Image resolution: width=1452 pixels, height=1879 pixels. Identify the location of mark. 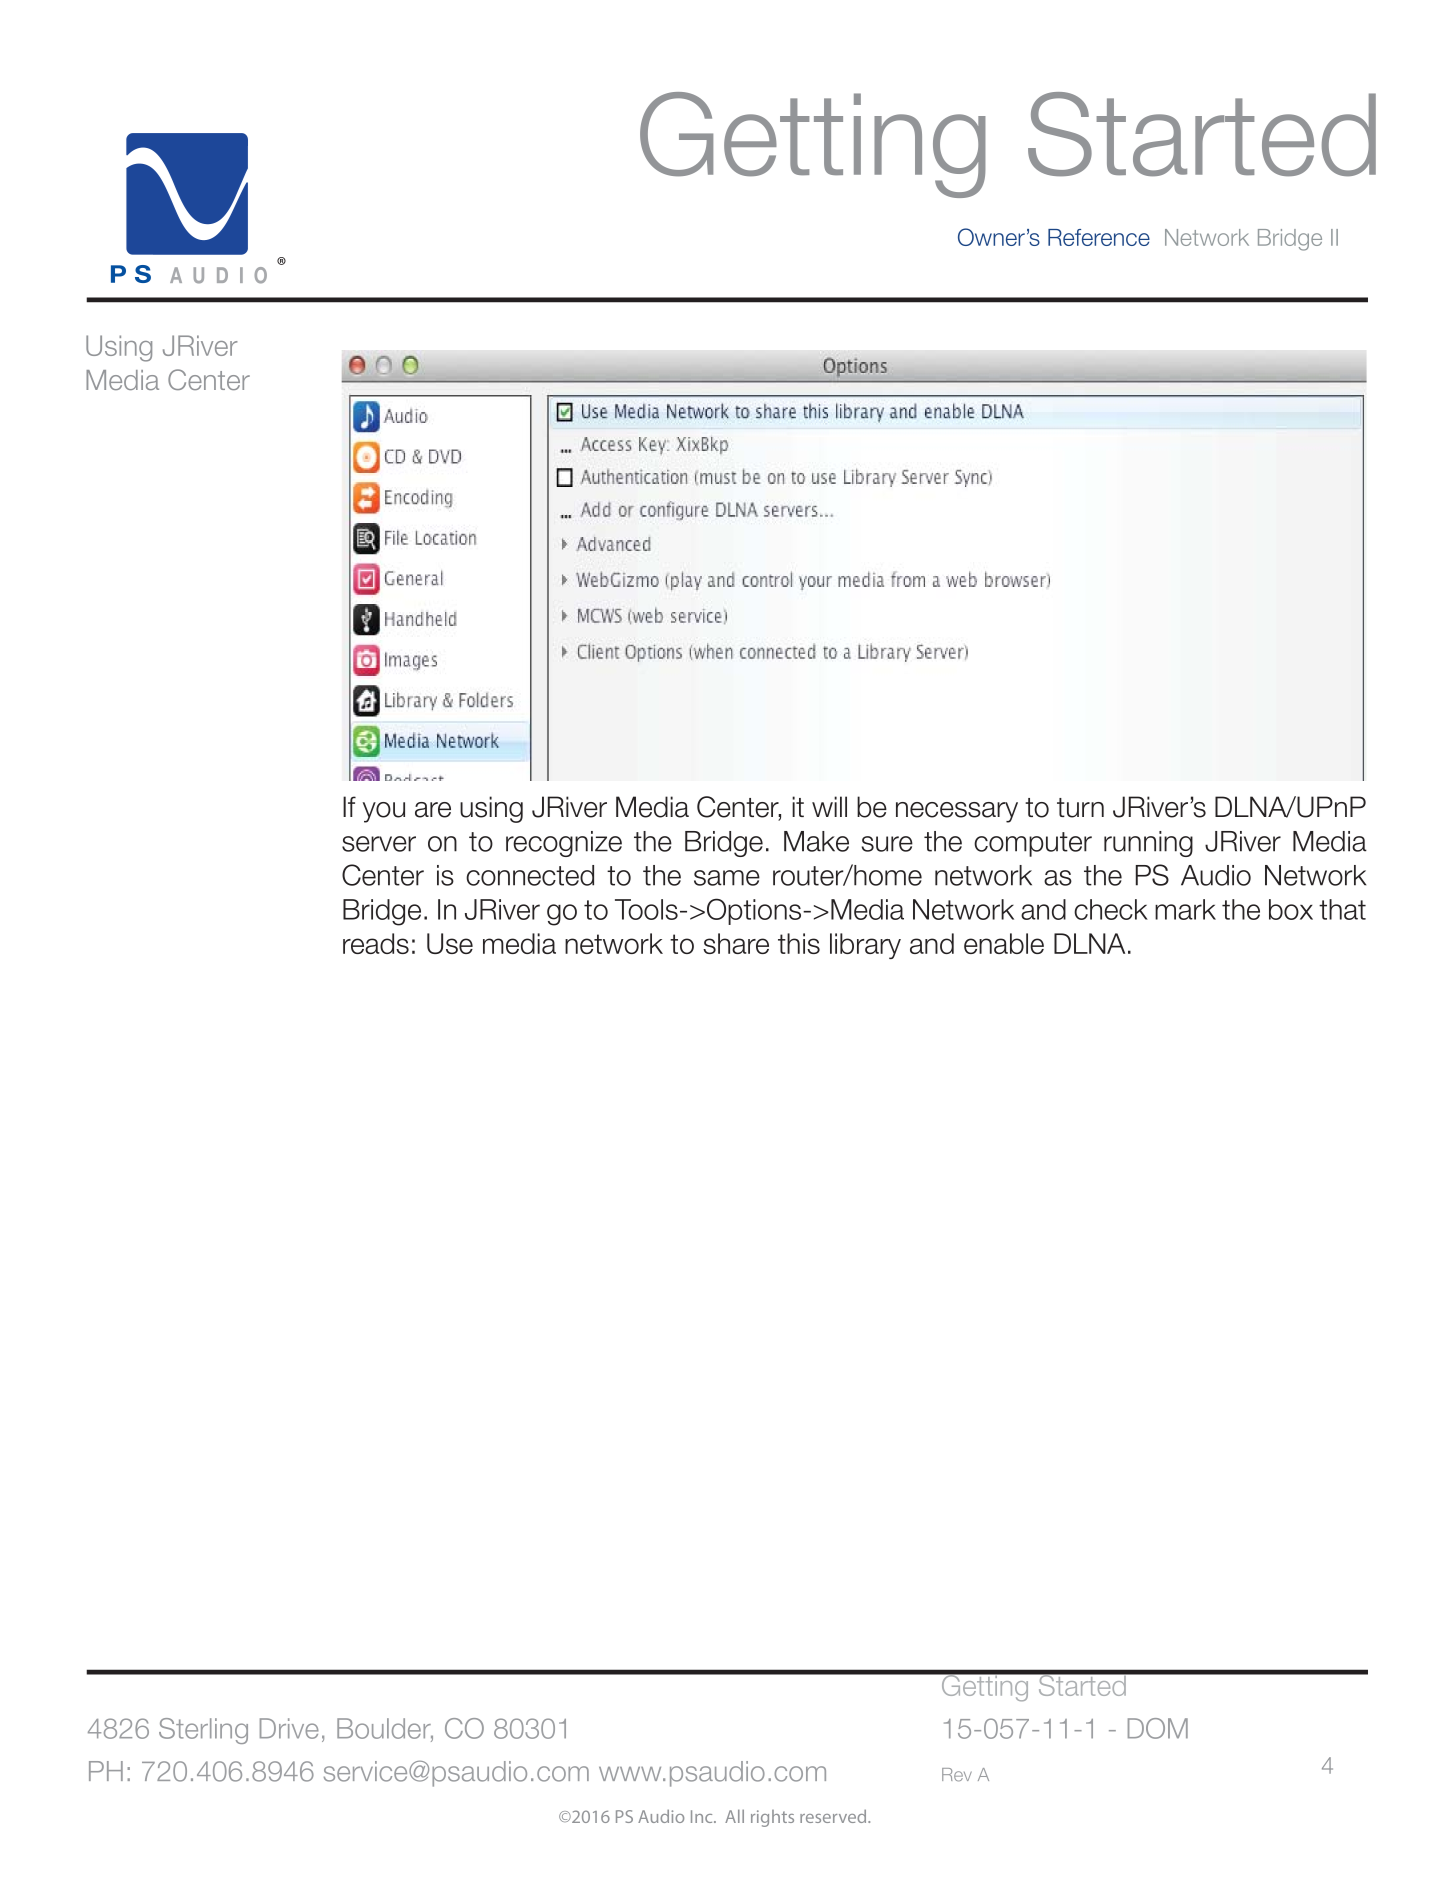
(1185, 909).
